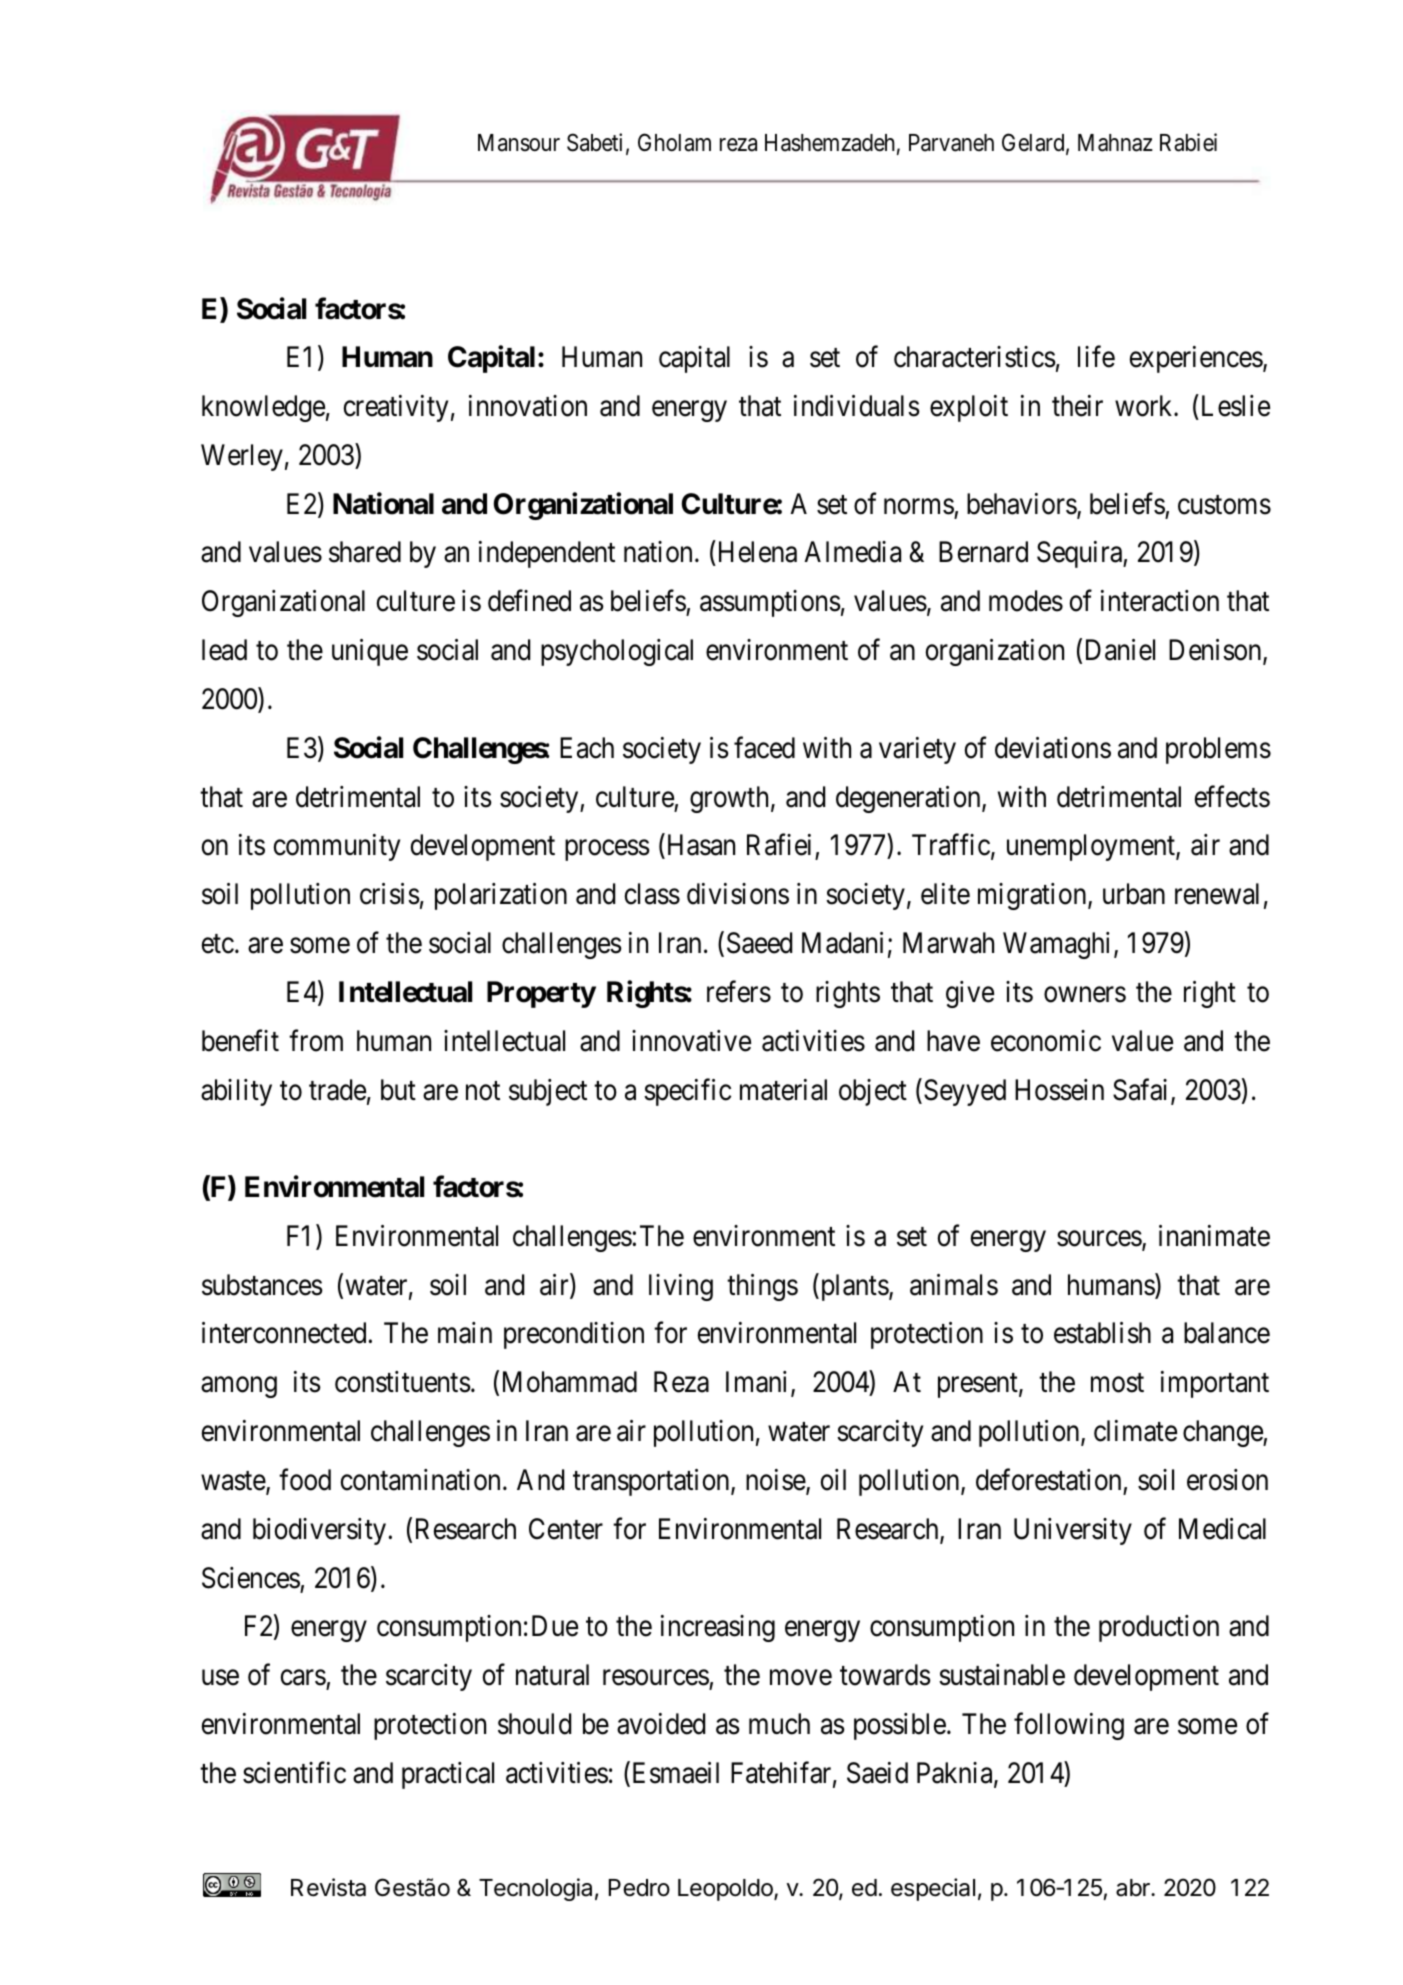 This screenshot has height=1985, width=1403. I want to click on most, so click(1117, 1383).
